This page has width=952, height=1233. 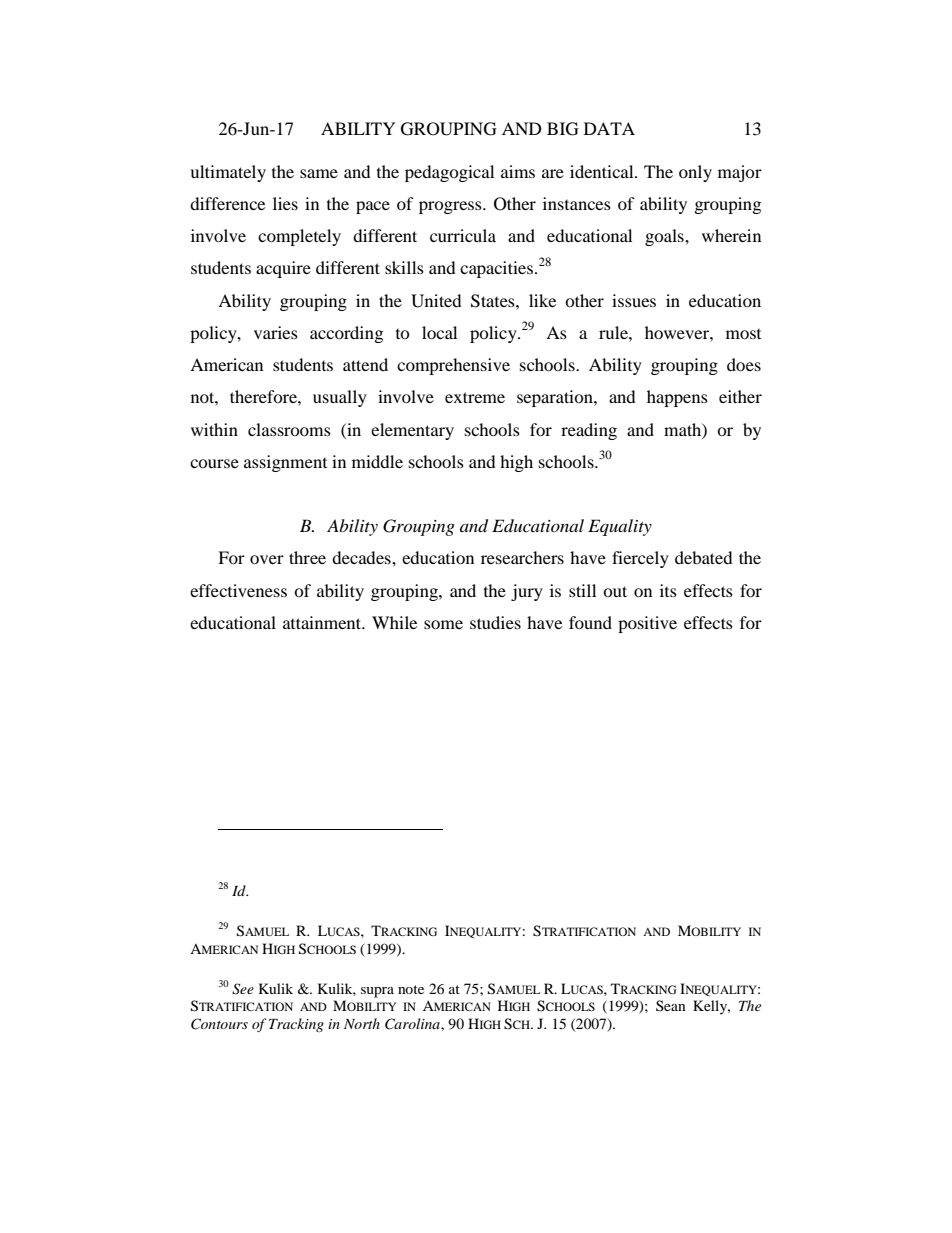 What do you see at coordinates (695, 173) in the page?
I see `only` at bounding box center [695, 173].
